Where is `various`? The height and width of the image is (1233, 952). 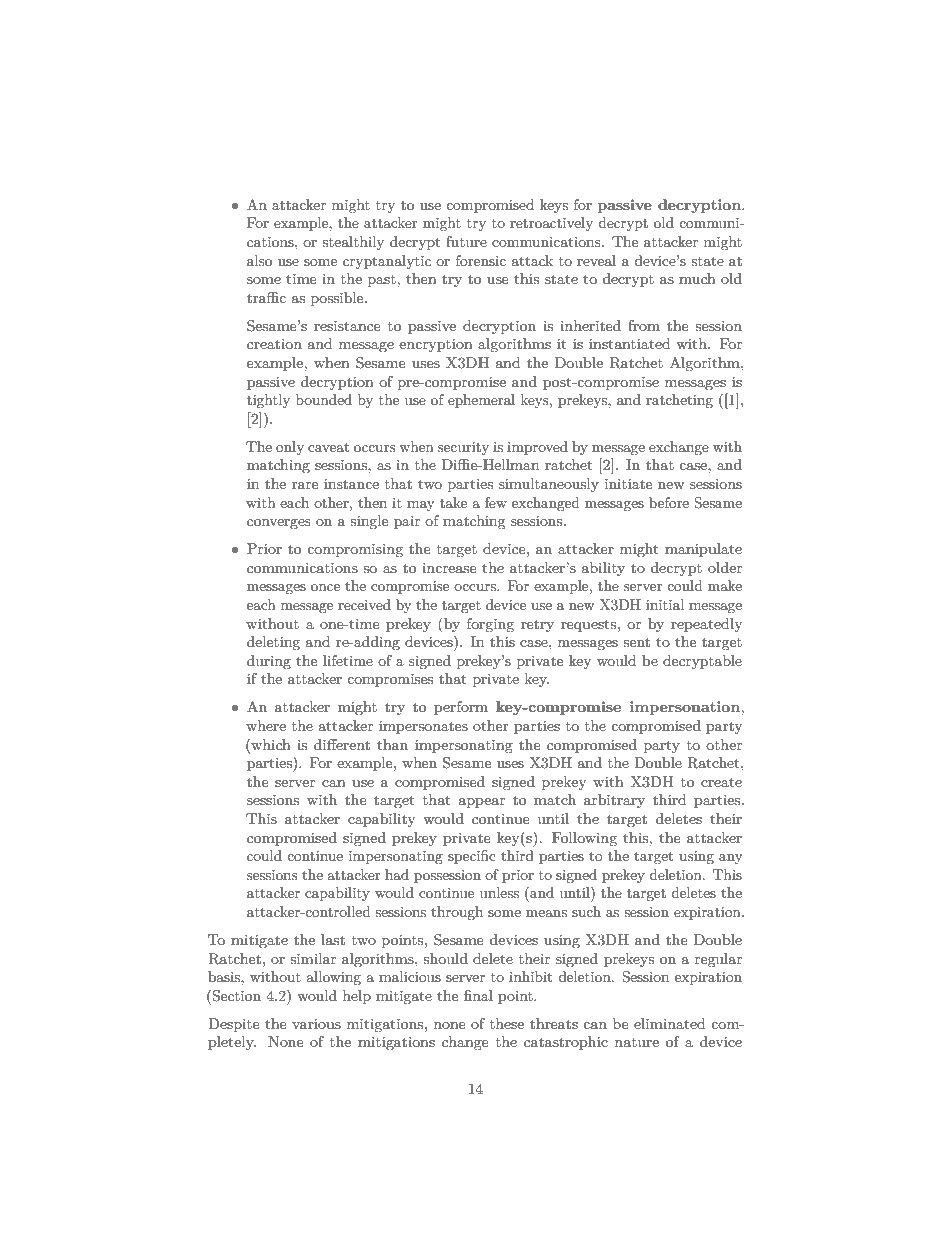 various is located at coordinates (316, 1024).
